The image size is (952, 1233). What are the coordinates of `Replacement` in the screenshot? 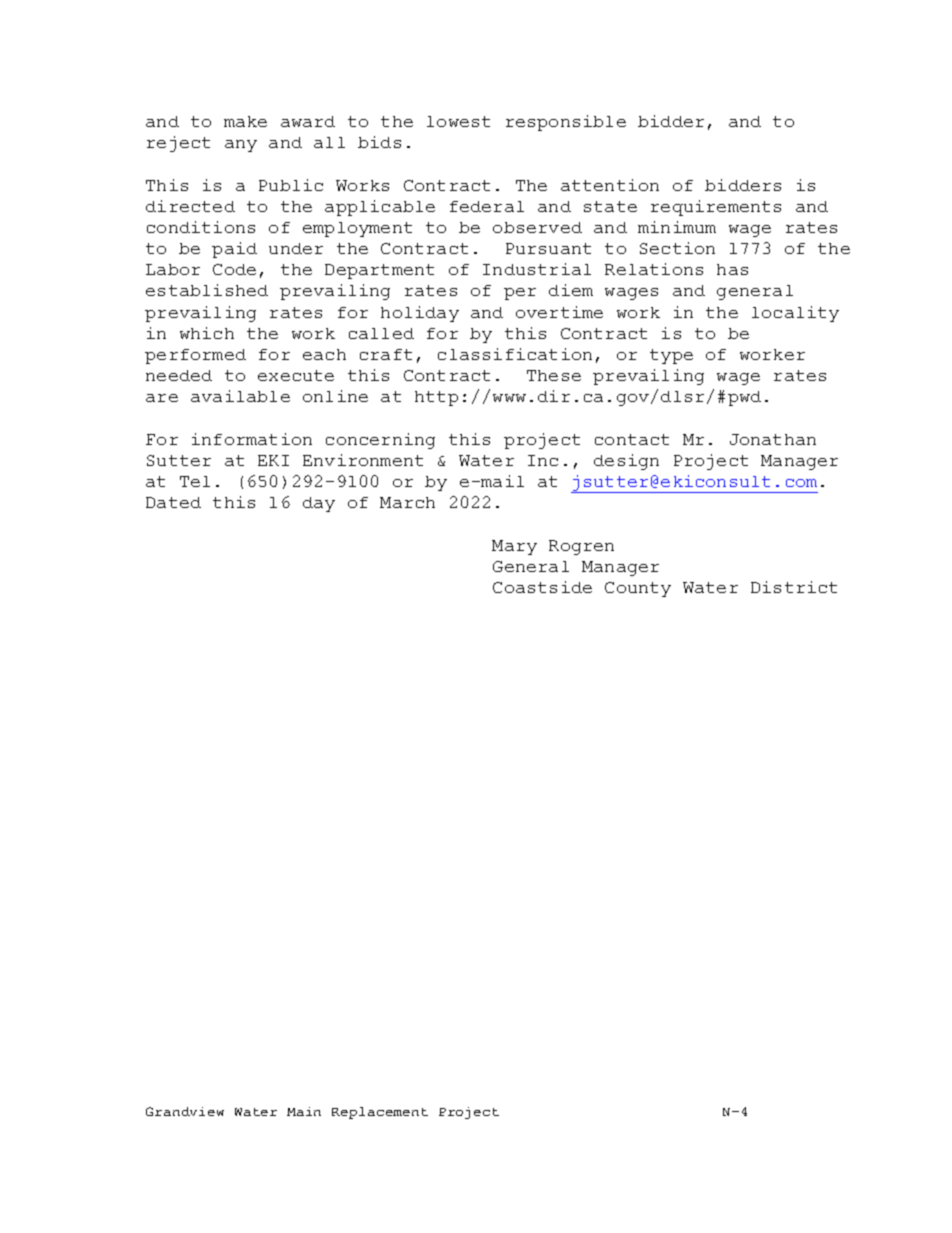 It's located at (380, 1113).
